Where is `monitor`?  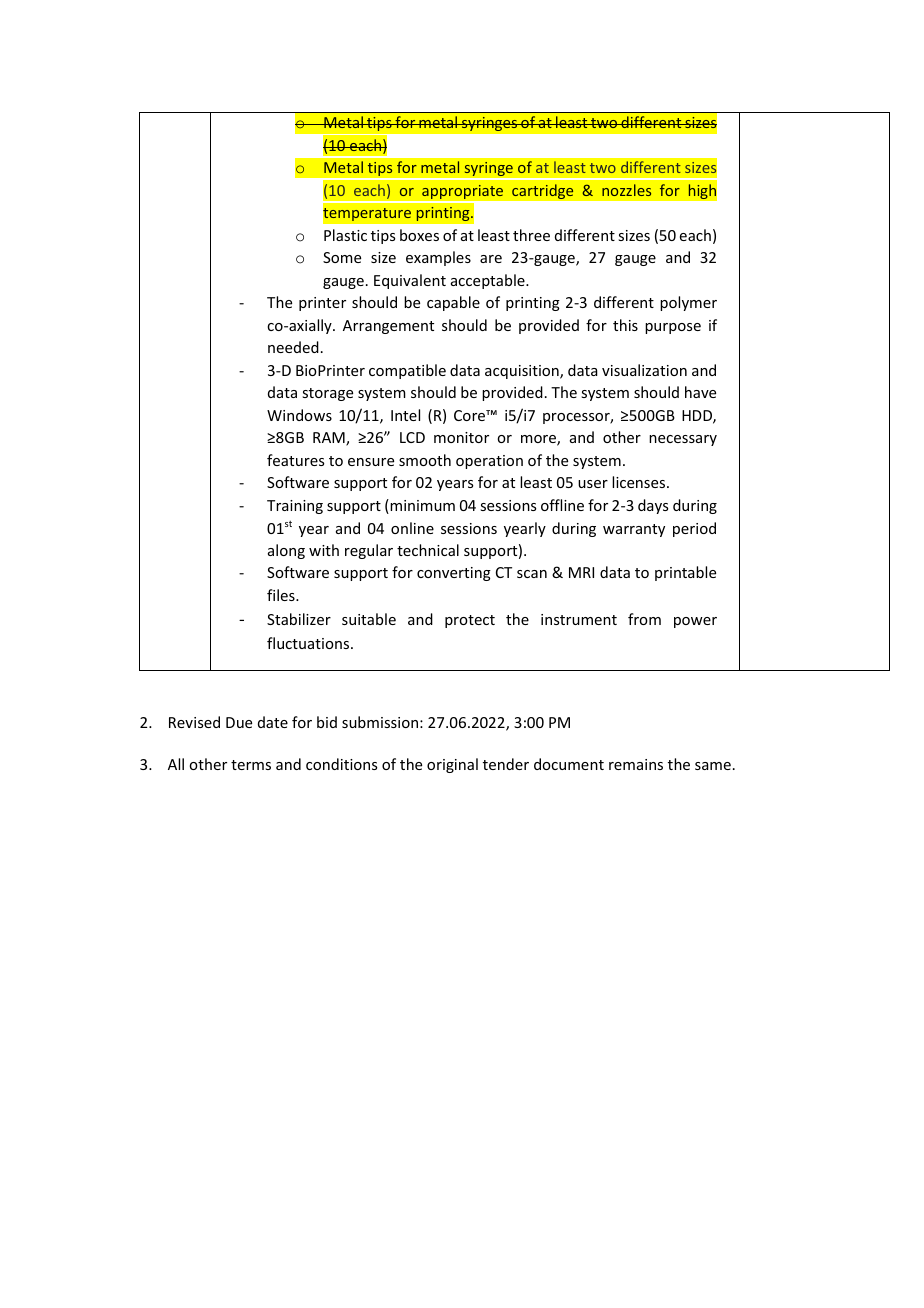 monitor is located at coordinates (461, 437).
